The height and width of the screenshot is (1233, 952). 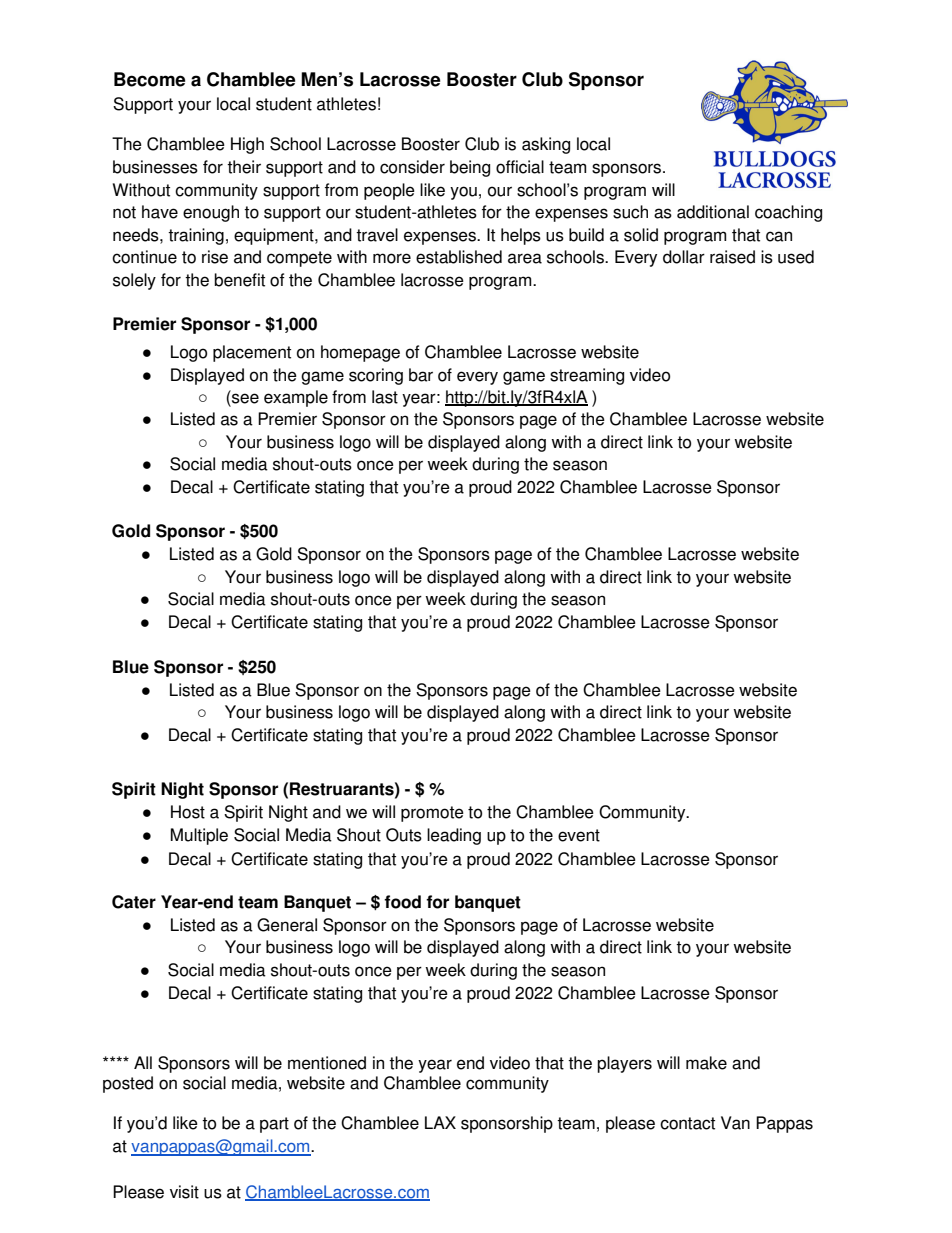 I want to click on being, so click(x=470, y=168).
